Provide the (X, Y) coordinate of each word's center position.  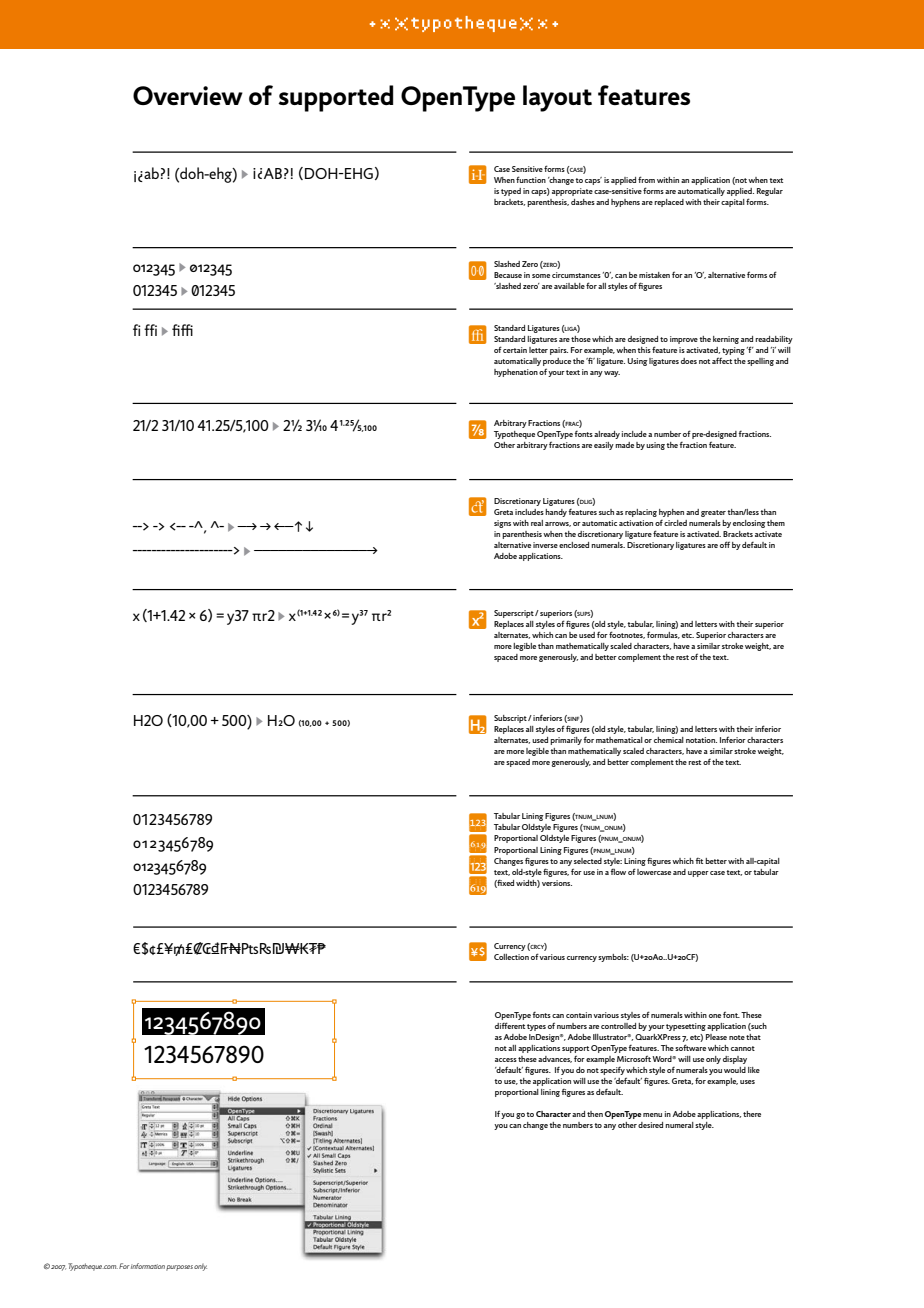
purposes (179, 1268)
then (595, 1114)
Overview (188, 95)
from (646, 179)
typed (511, 192)
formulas (663, 635)
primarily (566, 741)
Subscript (511, 719)
